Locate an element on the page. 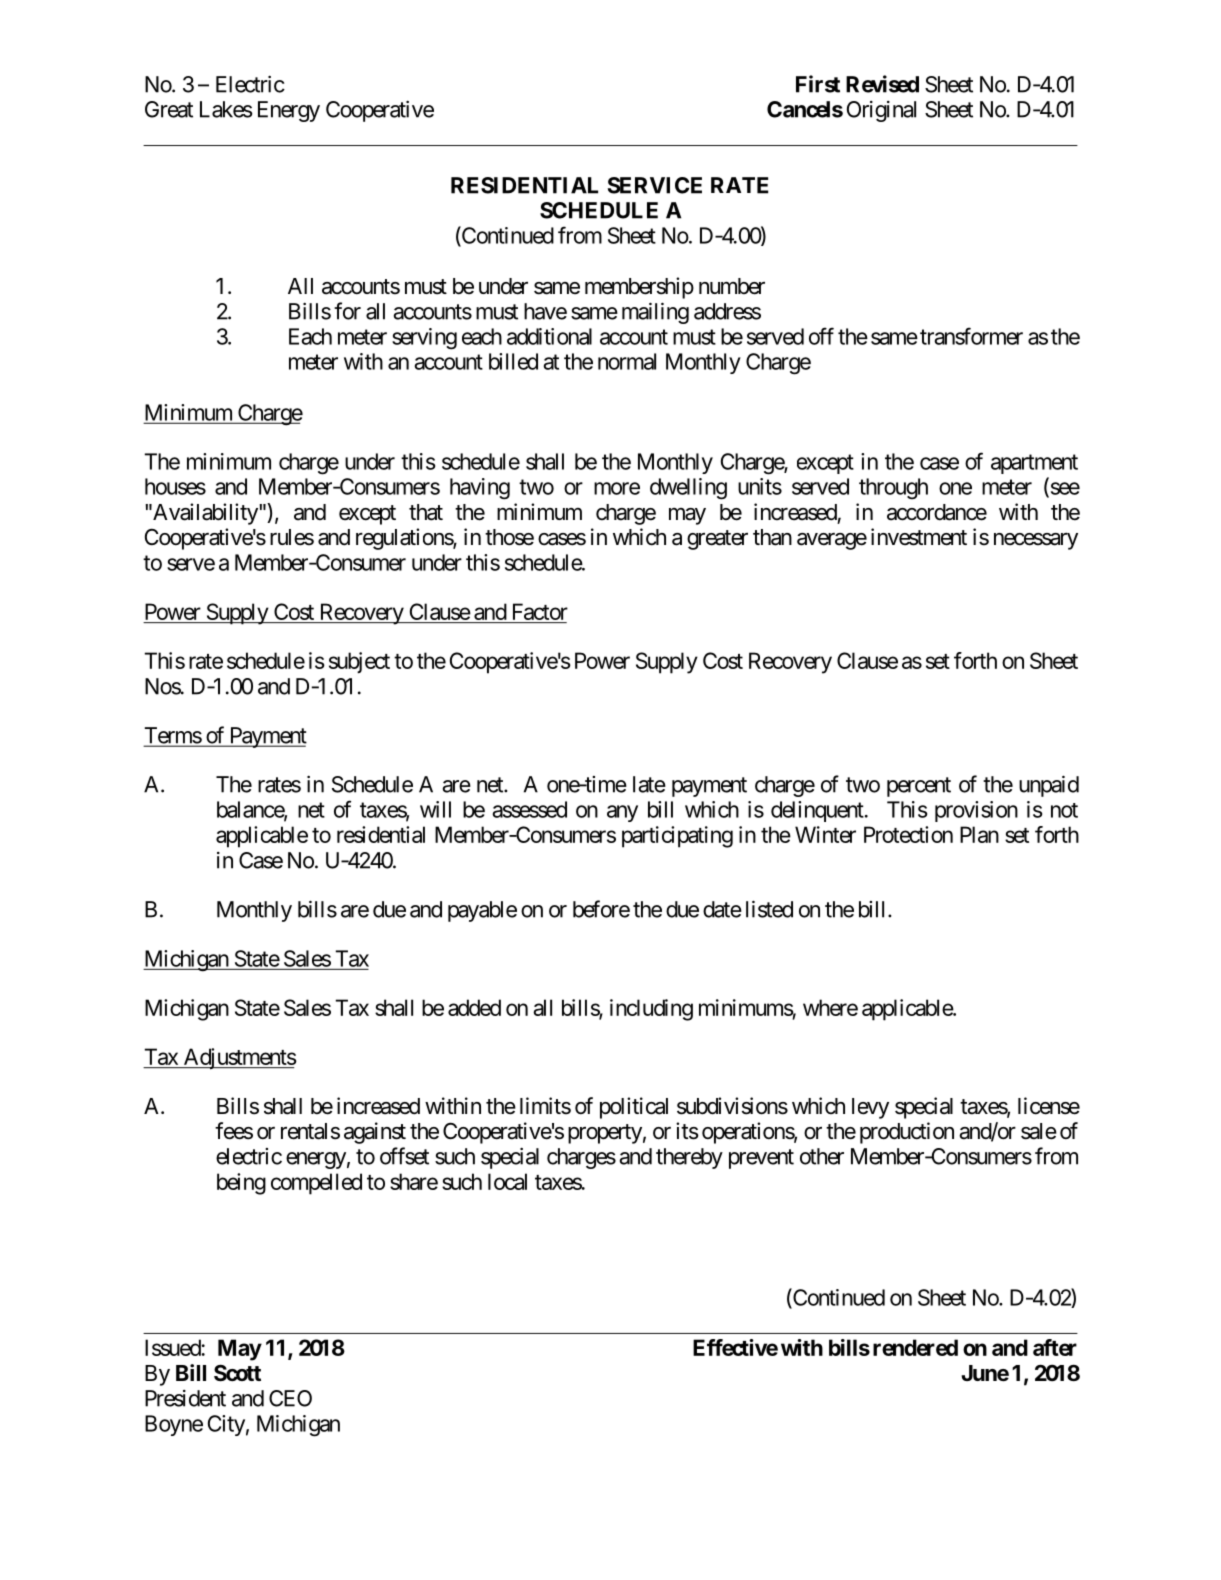 This page has width=1221, height=1580. Original is located at coordinates (881, 111).
